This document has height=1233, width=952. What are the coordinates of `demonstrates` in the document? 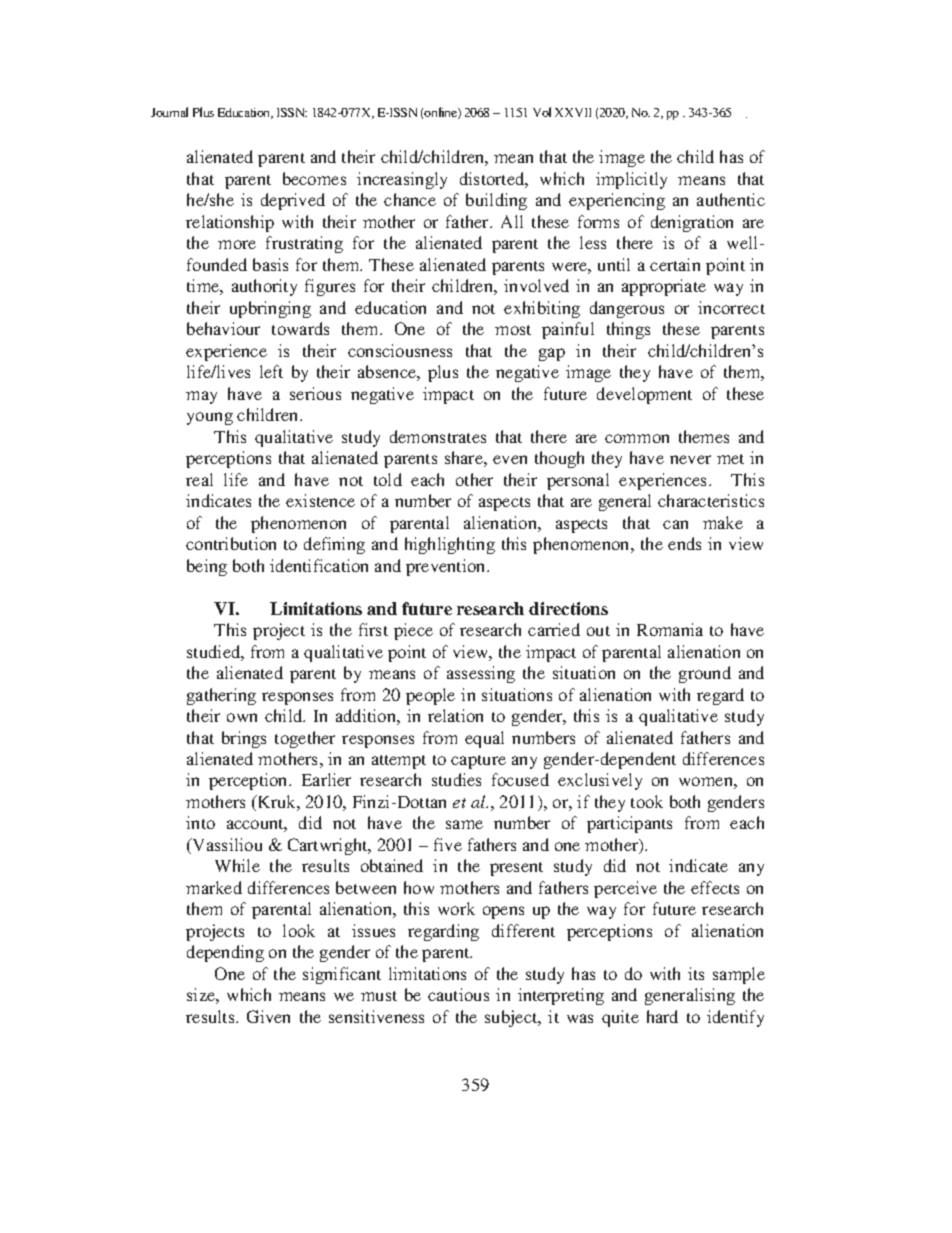 It's located at (438, 436).
